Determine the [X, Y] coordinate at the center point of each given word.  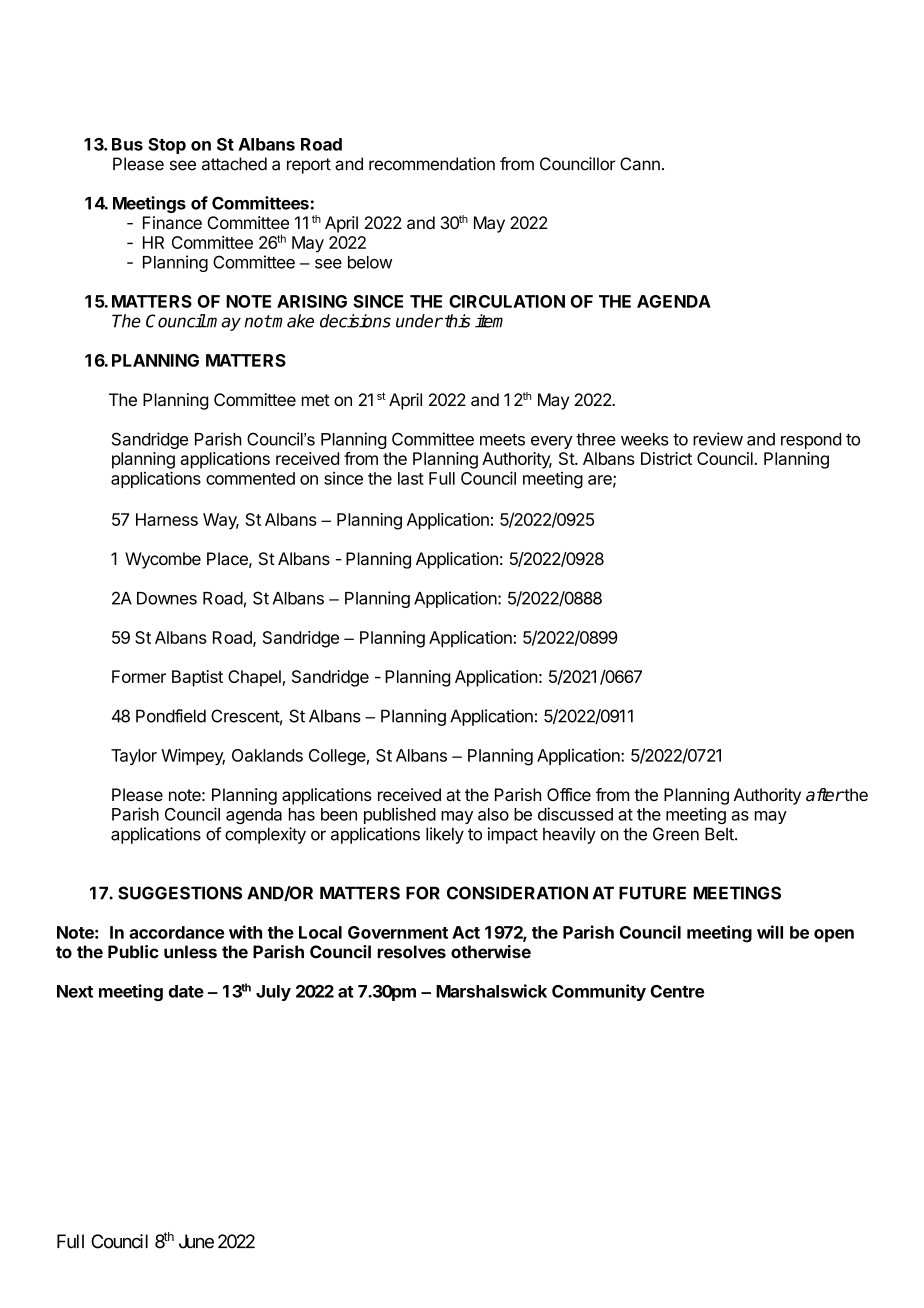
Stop [167, 146]
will [770, 932]
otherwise [491, 952]
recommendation [432, 164]
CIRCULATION [507, 301]
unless [190, 952]
